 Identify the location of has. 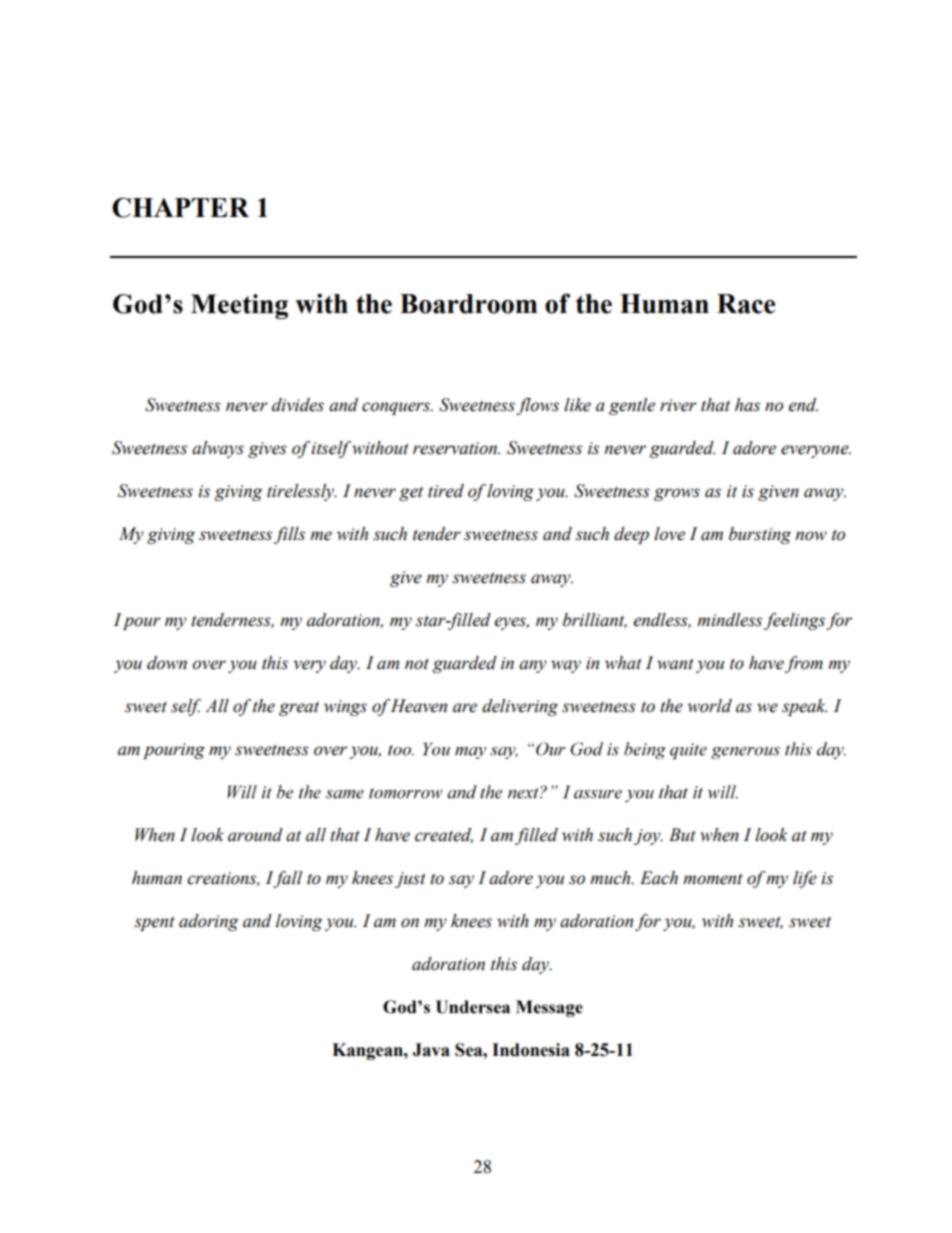
(747, 405).
